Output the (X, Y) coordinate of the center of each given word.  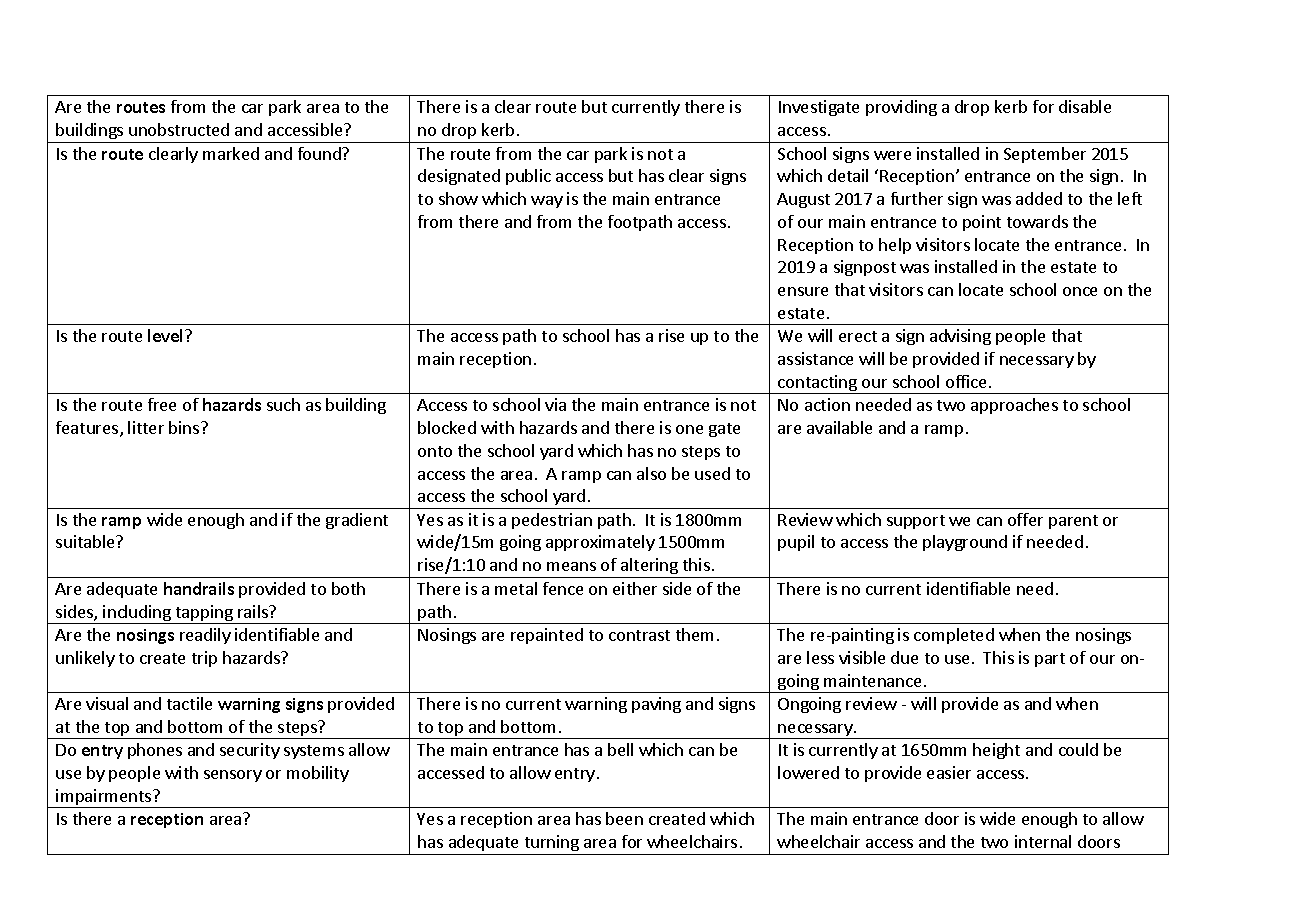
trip (204, 659)
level (167, 335)
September (1045, 155)
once (1080, 291)
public (528, 177)
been (624, 818)
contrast (639, 635)
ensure (803, 291)
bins (185, 427)
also (651, 473)
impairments (104, 798)
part (1050, 660)
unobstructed (179, 129)
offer (1025, 519)
